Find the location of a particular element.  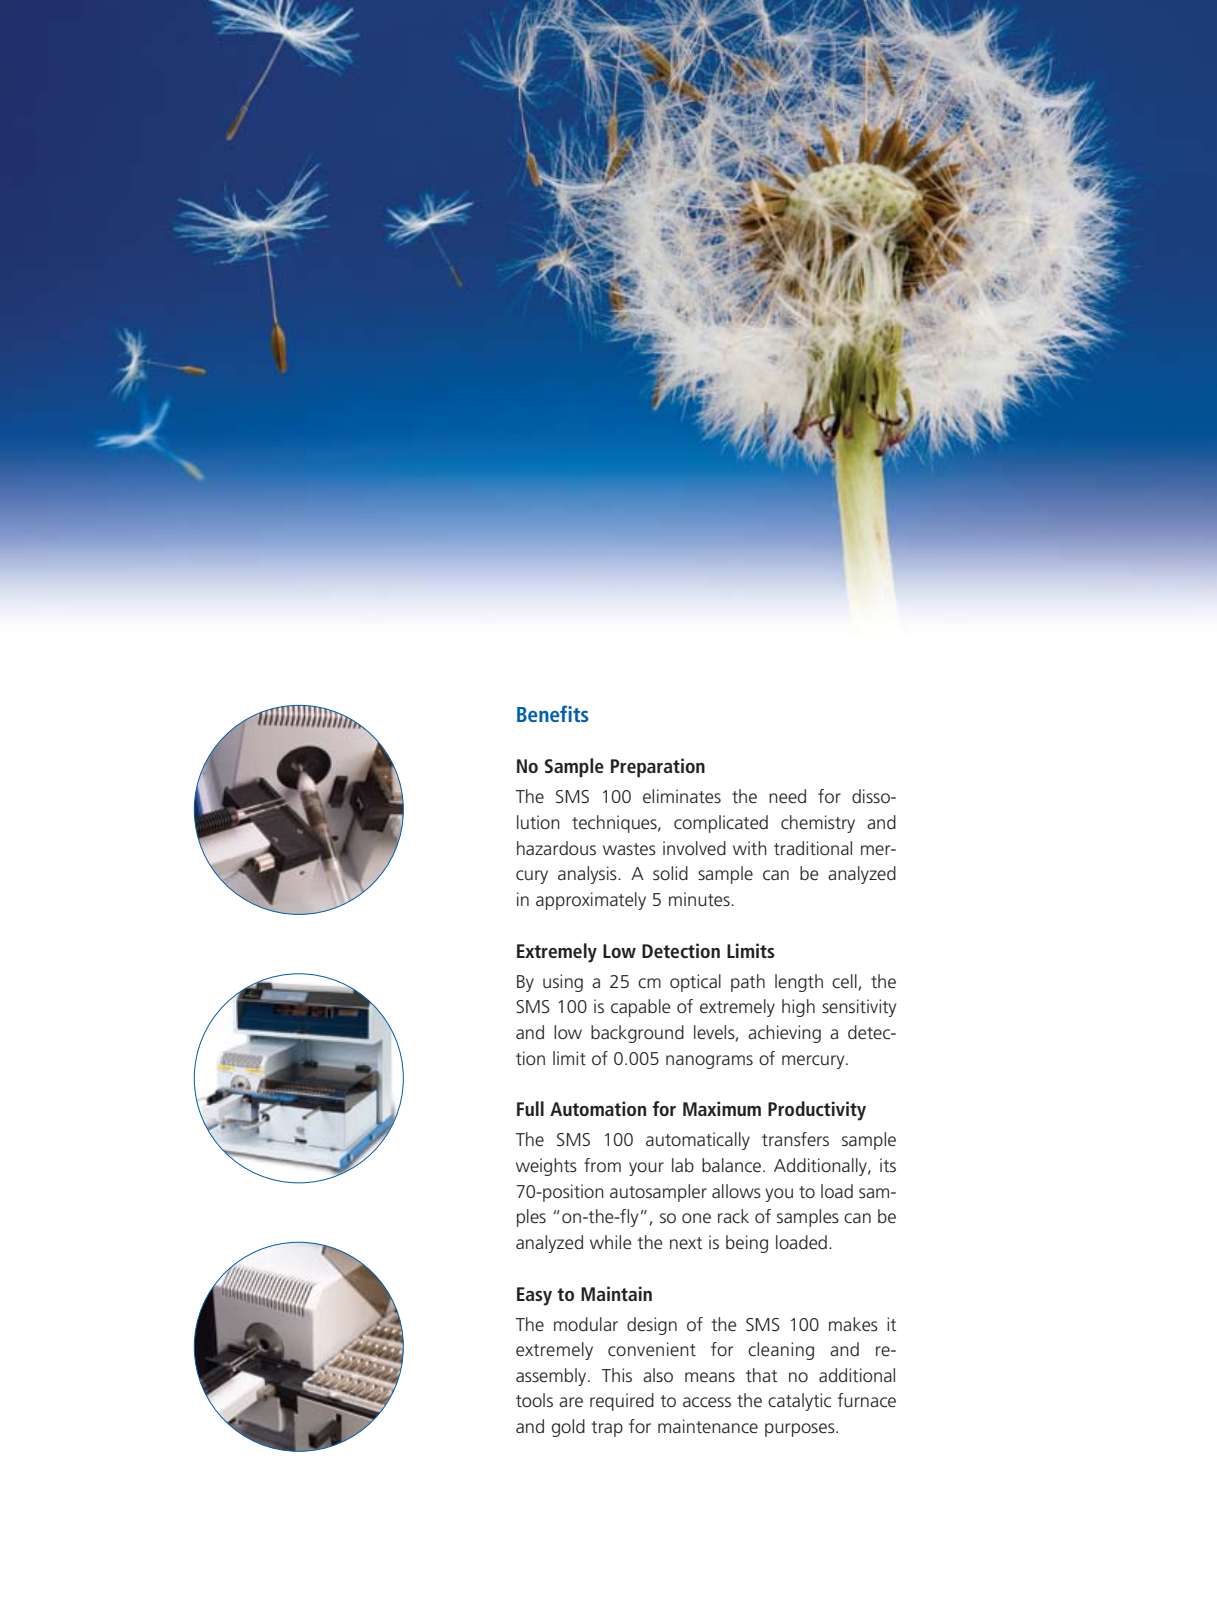

nanograms is located at coordinates (709, 1062).
